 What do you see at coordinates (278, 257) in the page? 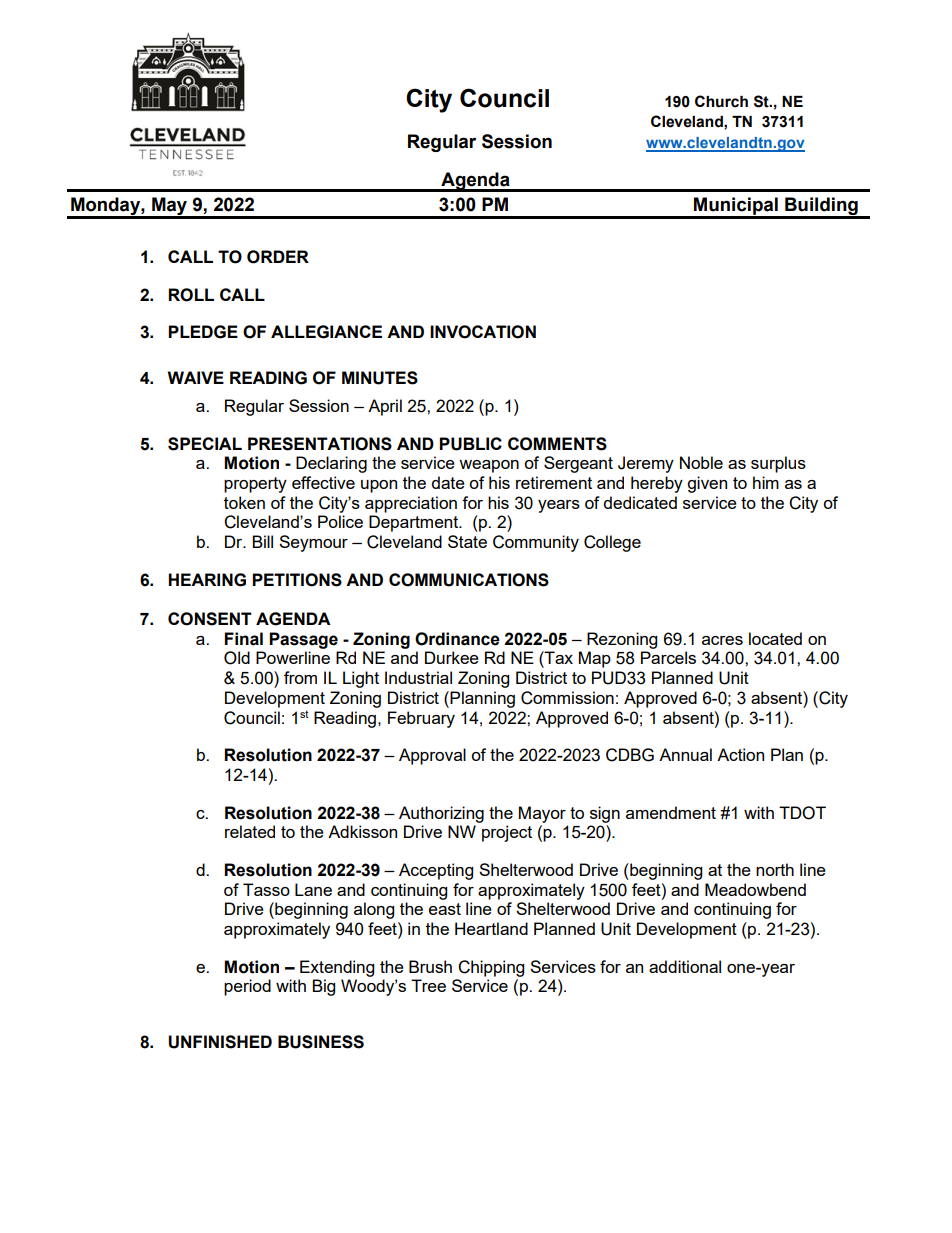
I see `ORDER` at bounding box center [278, 257].
